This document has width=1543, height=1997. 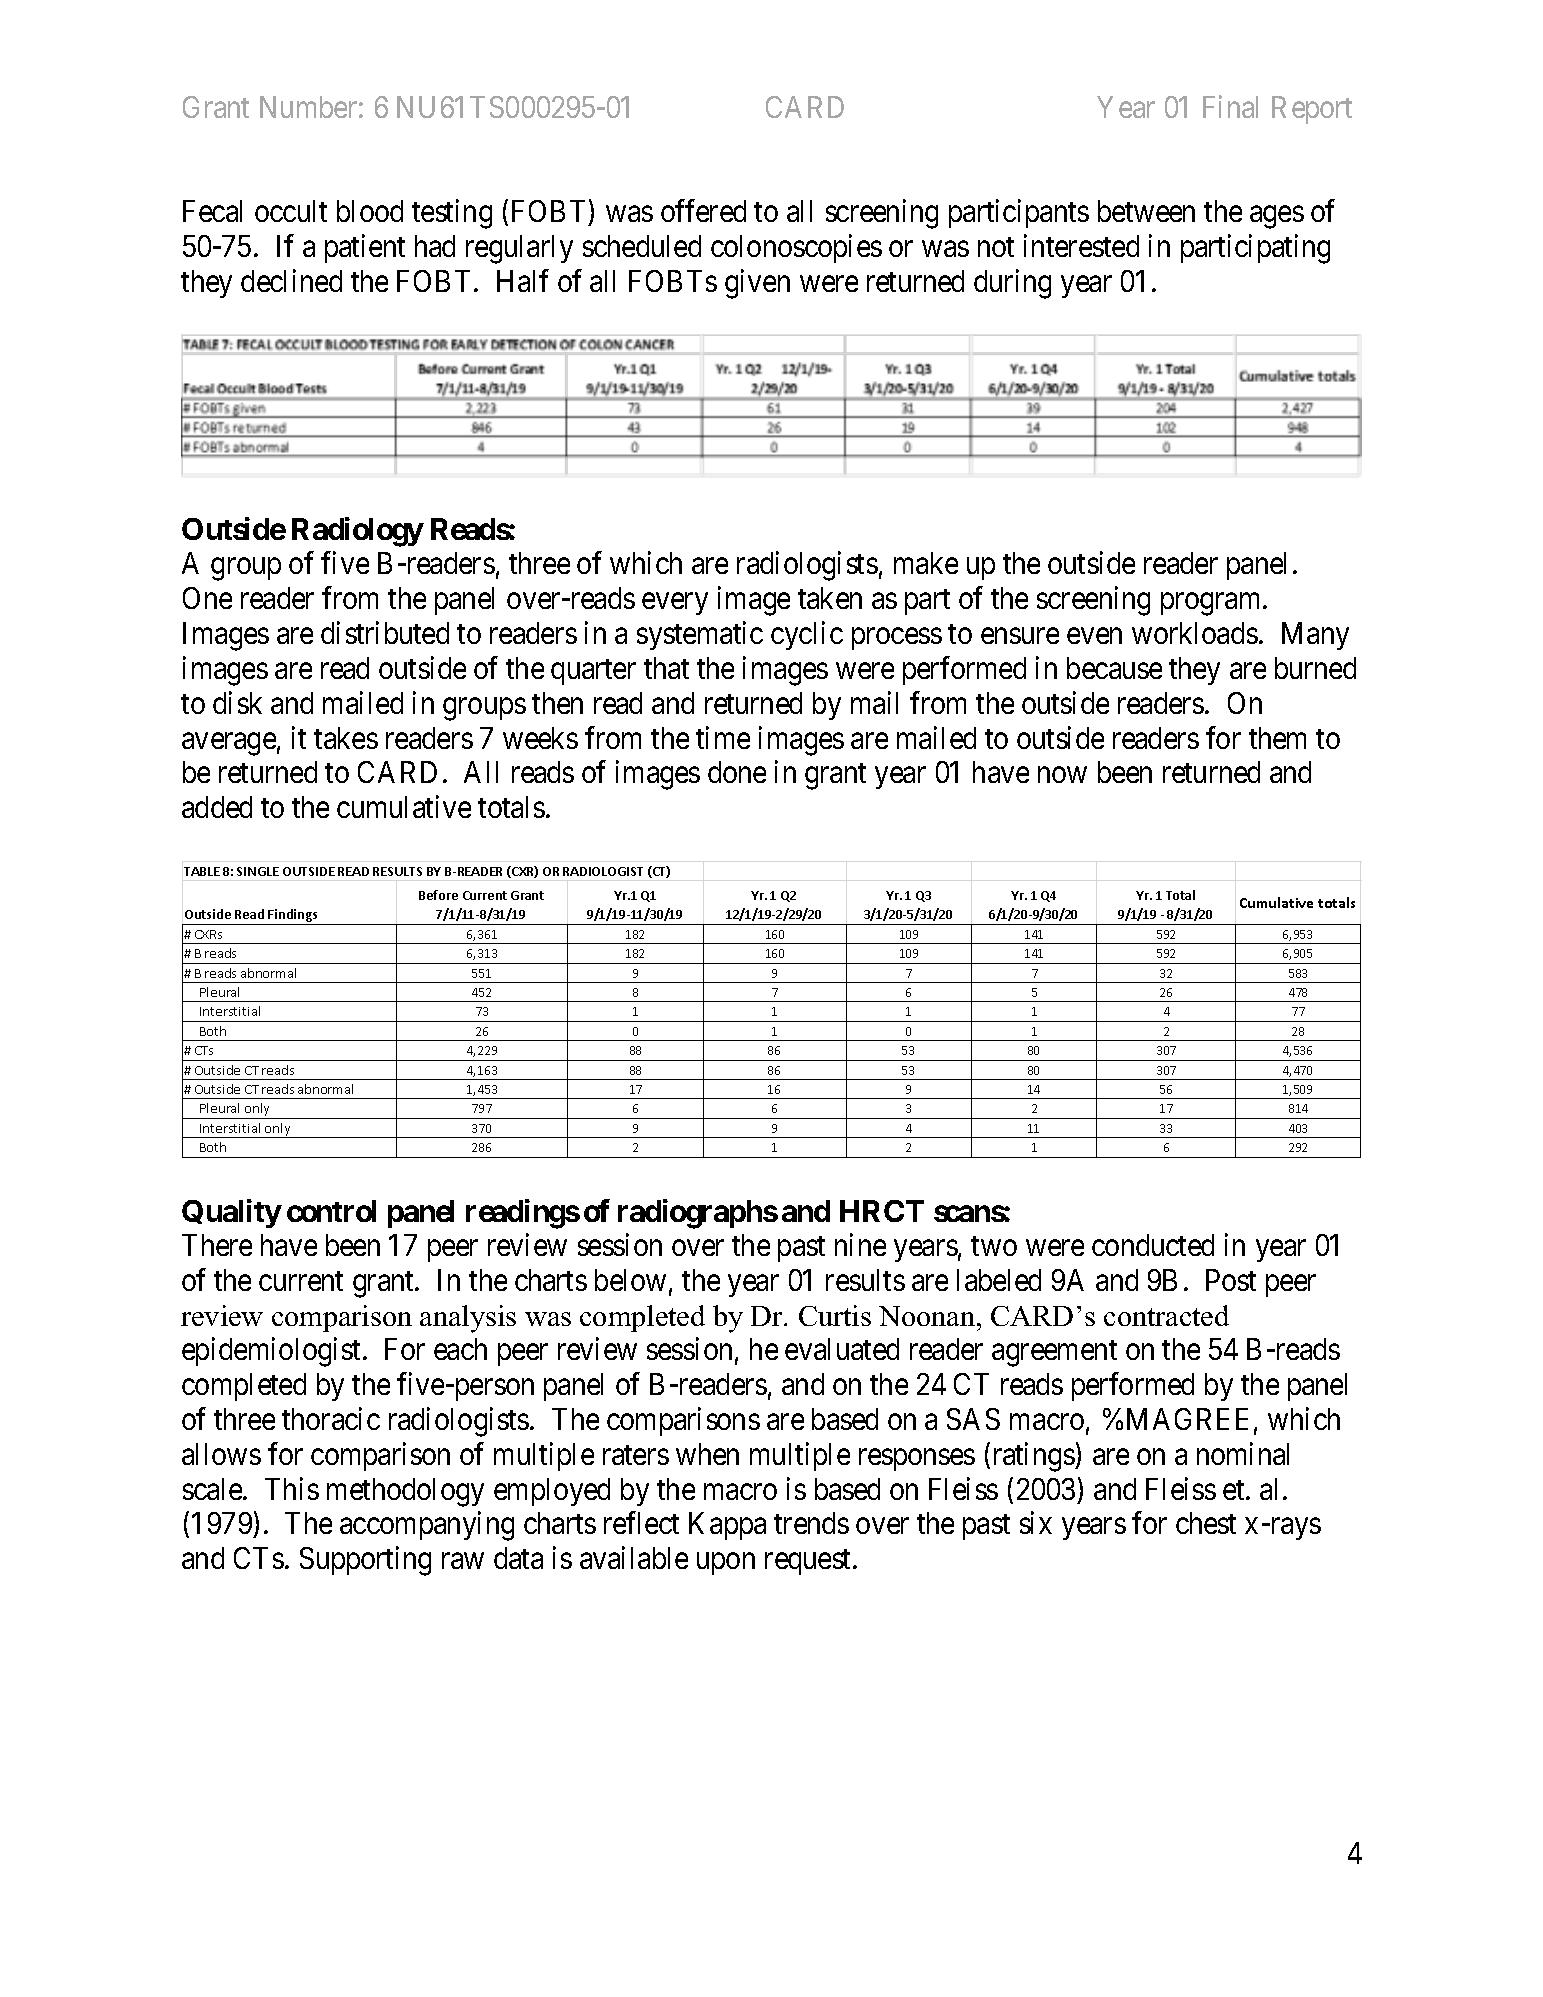 I want to click on conducted, so click(x=1153, y=1245).
